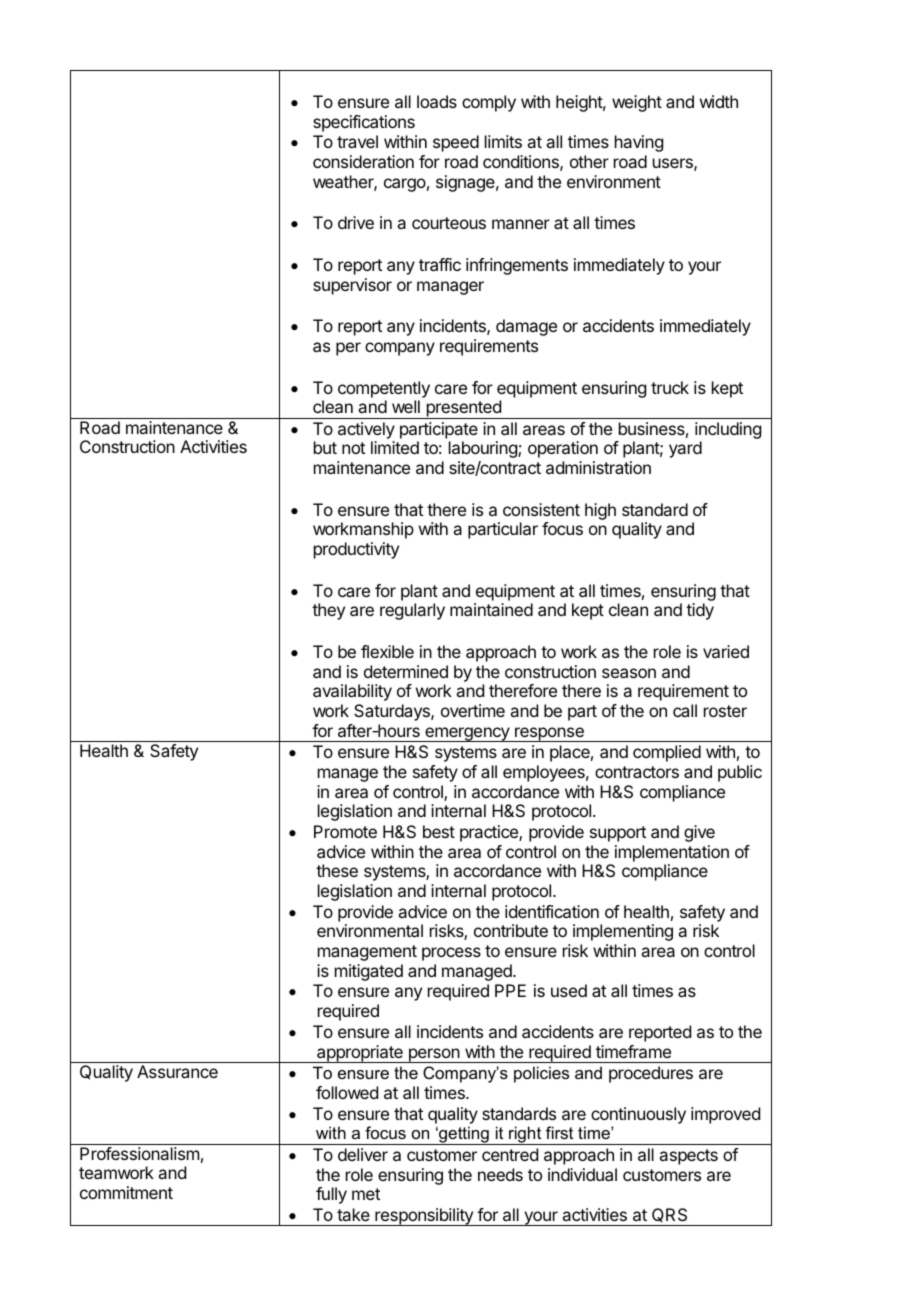 Image resolution: width=924 pixels, height=1309 pixels. Describe the element at coordinates (139, 1153) in the page. I see `Professionalism` at that location.
